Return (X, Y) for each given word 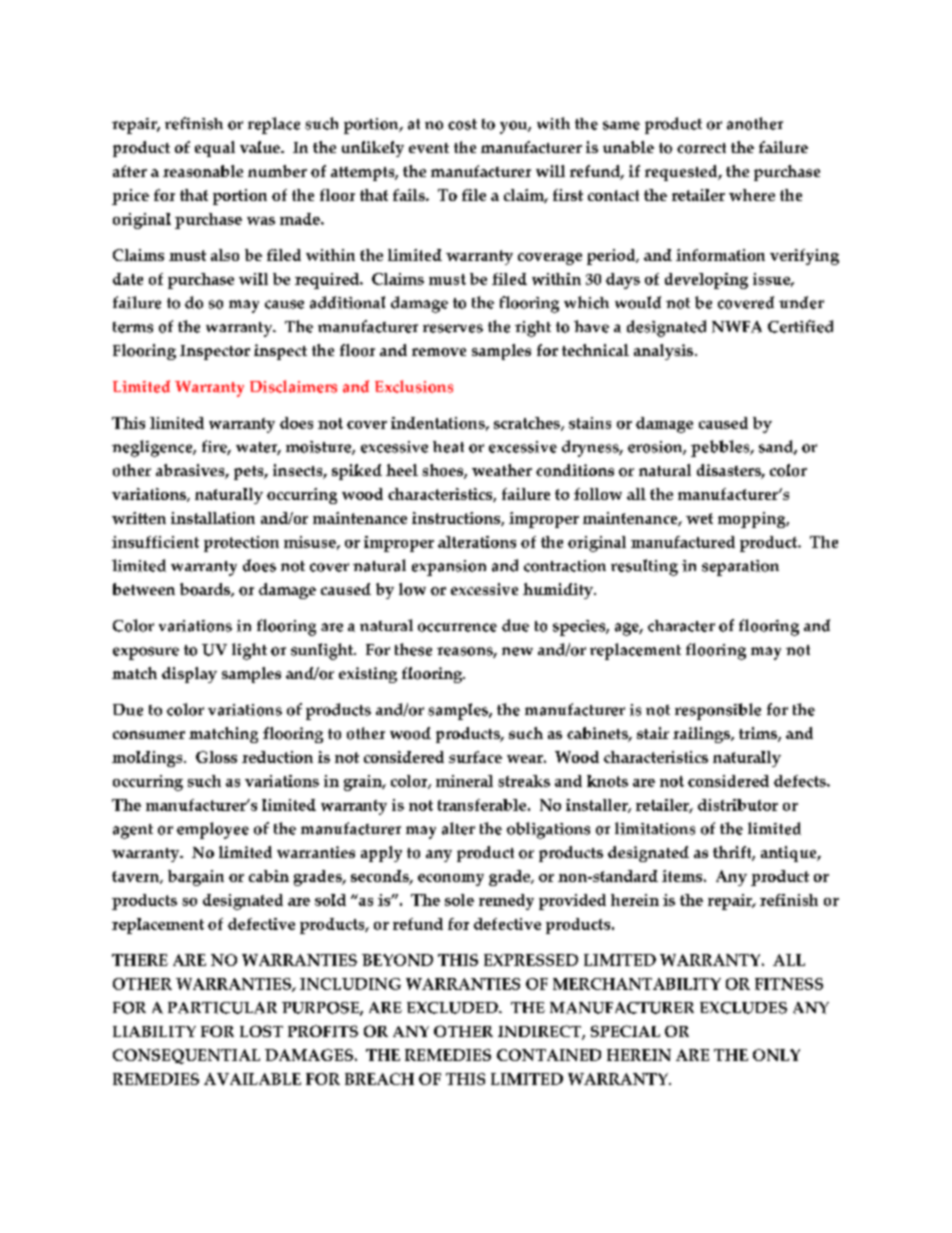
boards (206, 590)
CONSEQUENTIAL (186, 1056)
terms (133, 327)
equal (215, 149)
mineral (464, 781)
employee (213, 830)
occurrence (457, 627)
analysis (665, 352)
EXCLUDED (453, 1008)
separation (740, 568)
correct (701, 148)
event (429, 148)
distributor (738, 805)
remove (439, 352)
